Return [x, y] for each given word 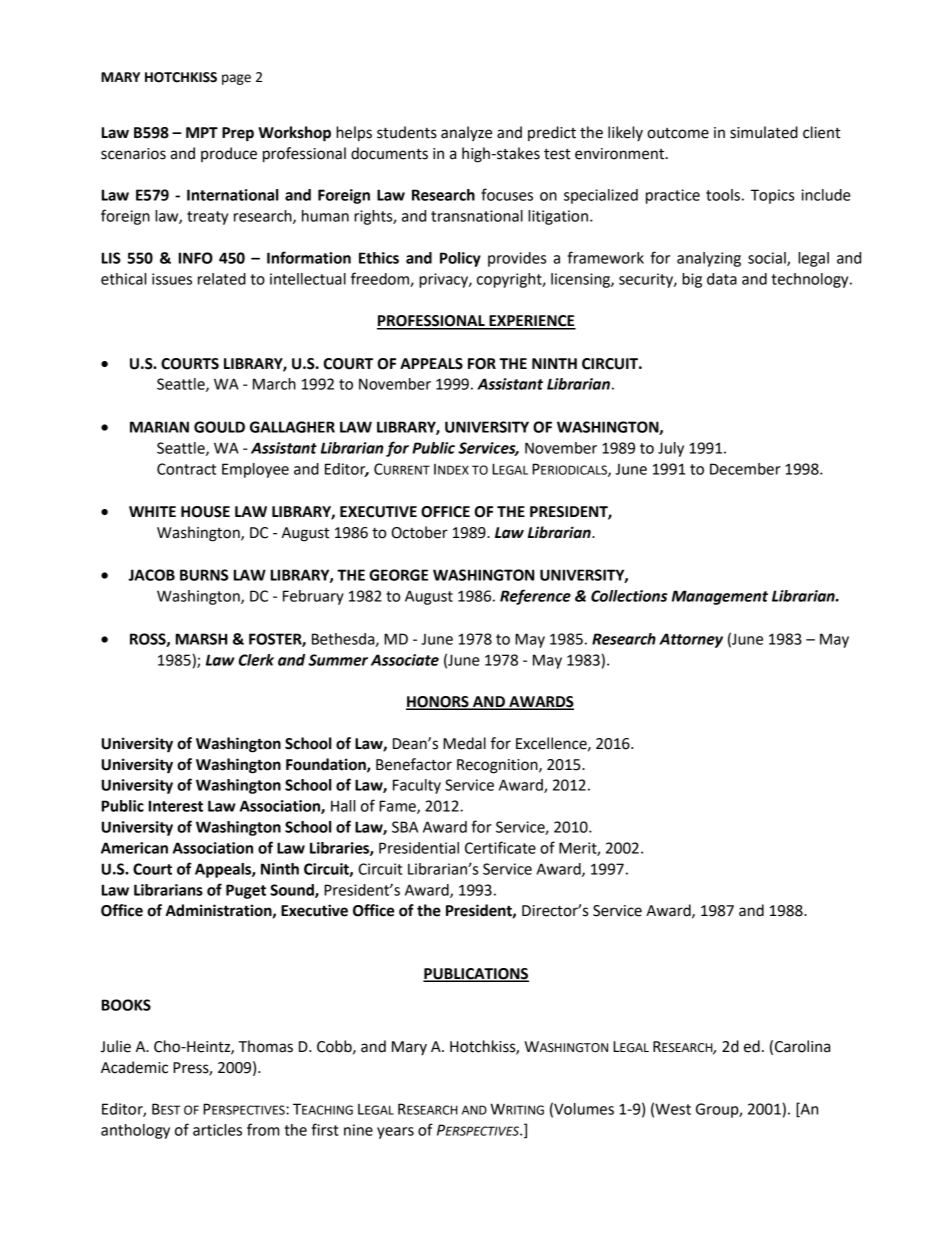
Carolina [802, 1046]
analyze [466, 133]
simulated [764, 132]
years [395, 1133]
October [420, 532]
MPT [202, 132]
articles [217, 1130]
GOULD [219, 427]
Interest [176, 806]
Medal [464, 743]
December [745, 469]
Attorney [691, 640]
